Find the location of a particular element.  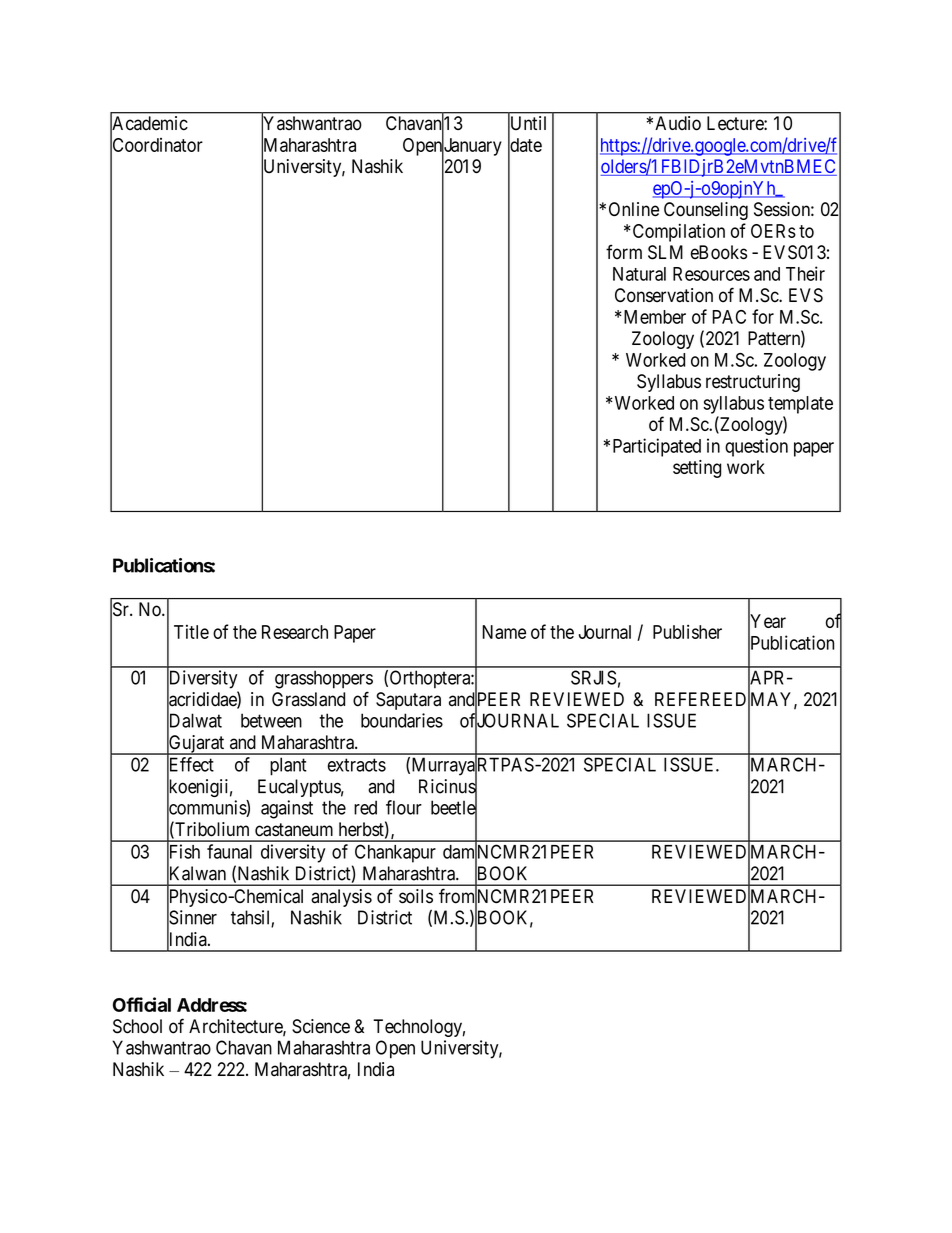

School is located at coordinates (137, 1026).
